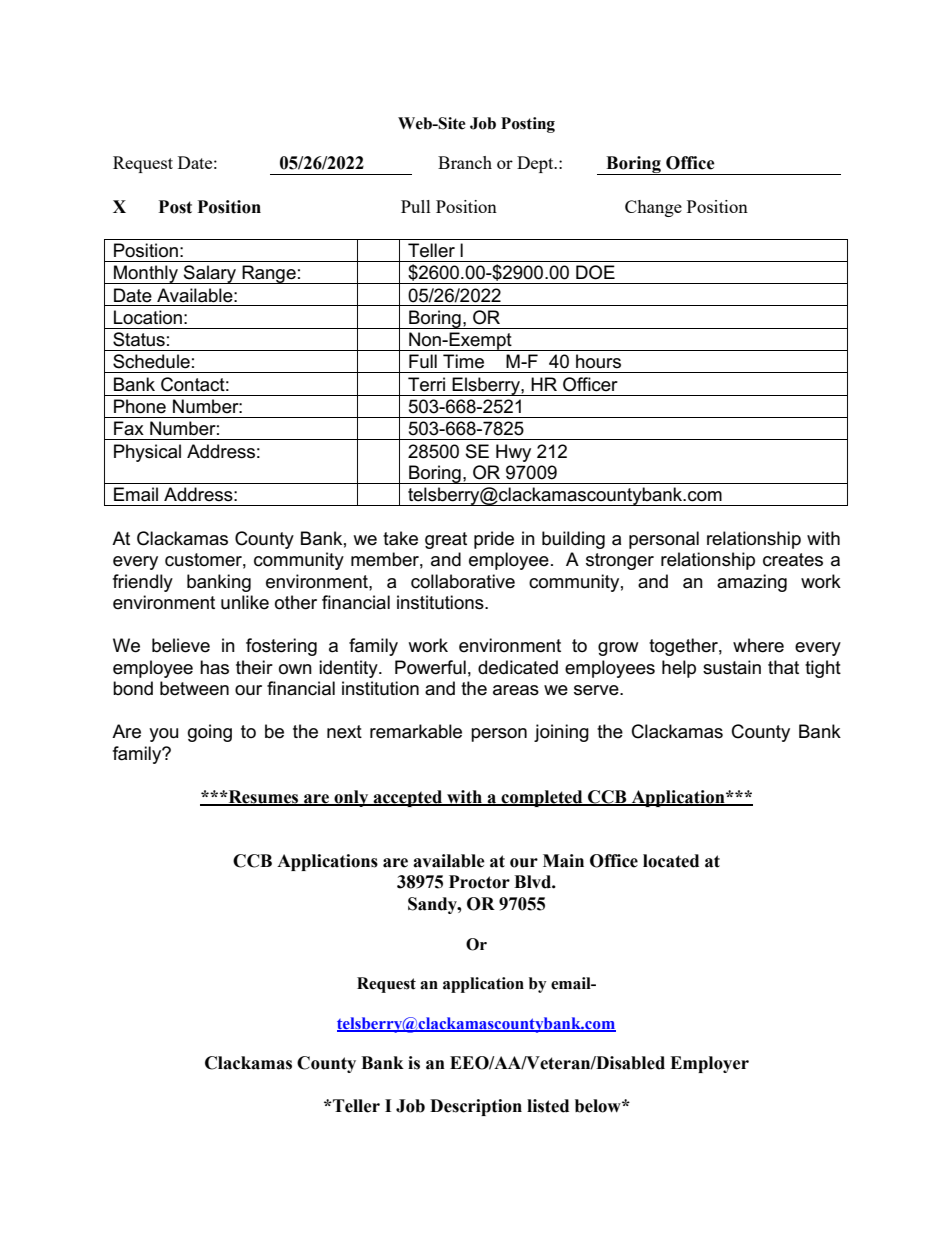 The height and width of the document is (1233, 952). Describe the element at coordinates (245, 602) in the document. I see `unlike` at that location.
